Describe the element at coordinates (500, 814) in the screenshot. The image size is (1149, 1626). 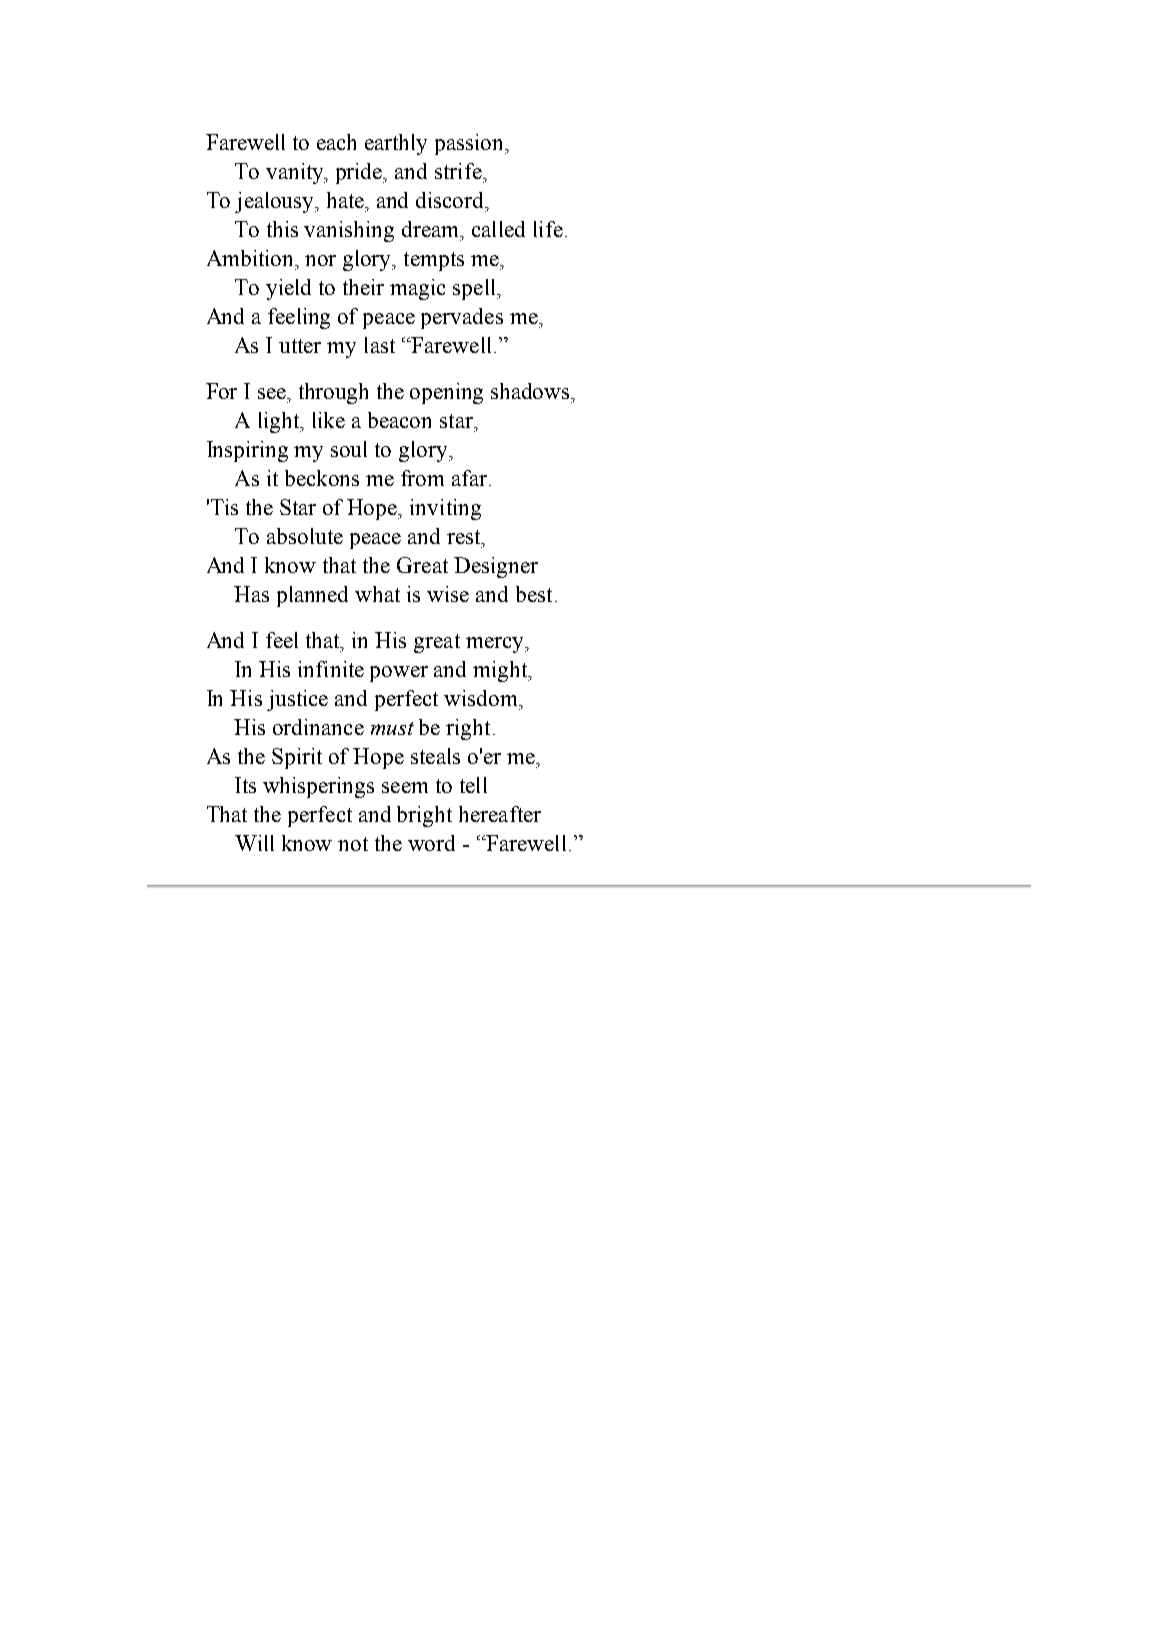
I see `hereafter` at that location.
